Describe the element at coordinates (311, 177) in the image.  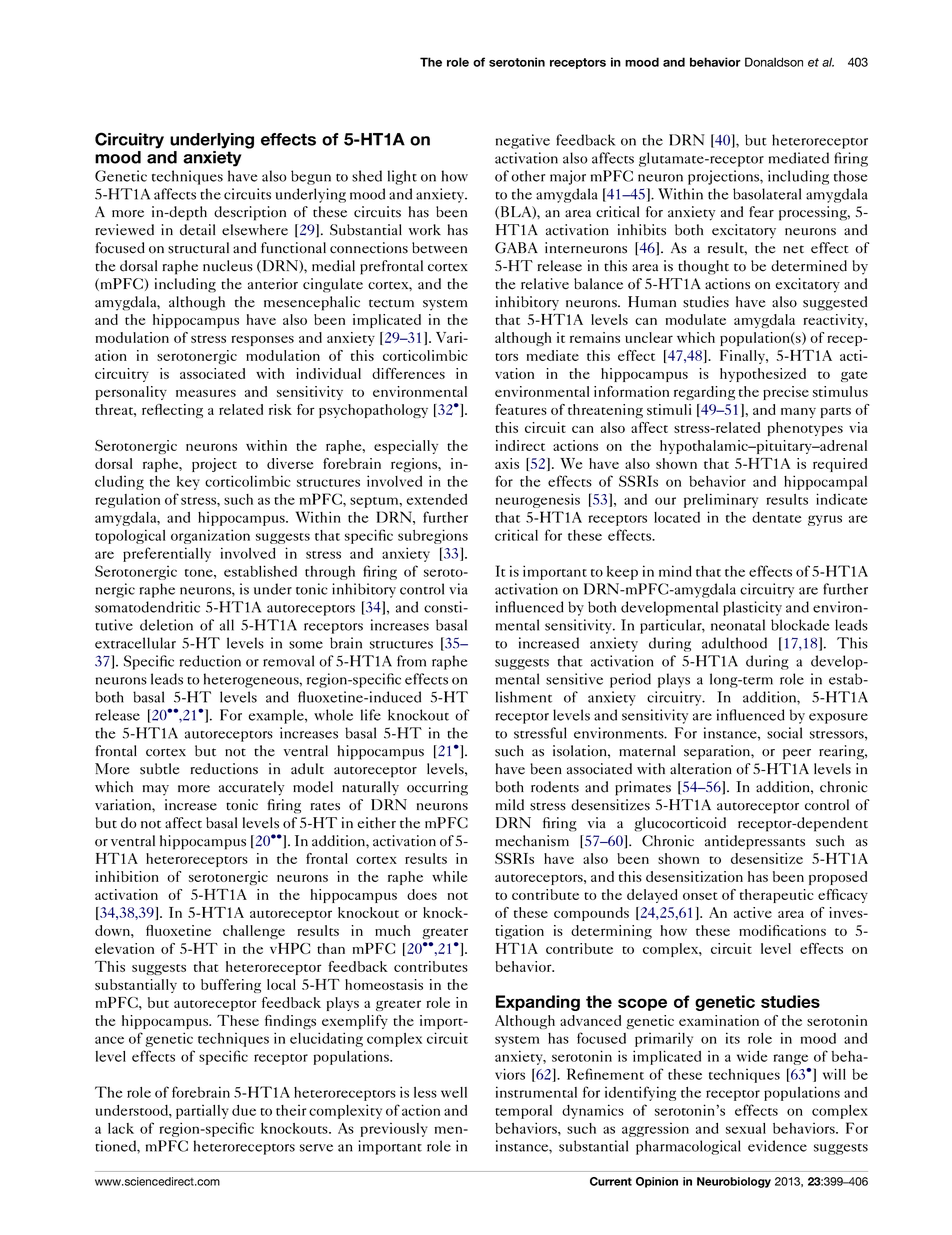
I see `begun` at that location.
